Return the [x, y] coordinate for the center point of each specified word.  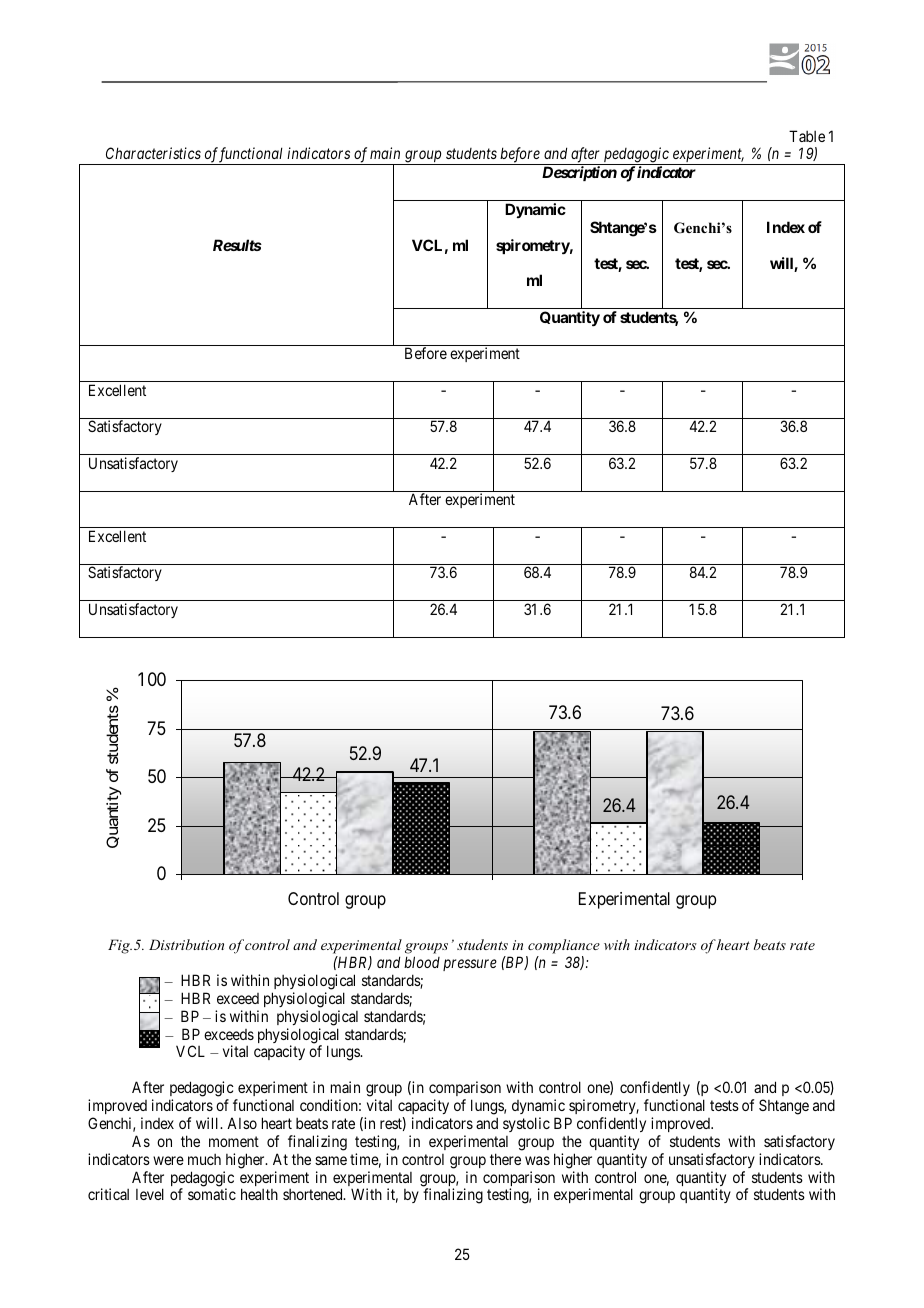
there [505, 1159]
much [204, 1159]
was [537, 1160]
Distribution [186, 944]
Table [807, 136]
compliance [564, 946]
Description [579, 173]
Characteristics [153, 153]
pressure [470, 965]
